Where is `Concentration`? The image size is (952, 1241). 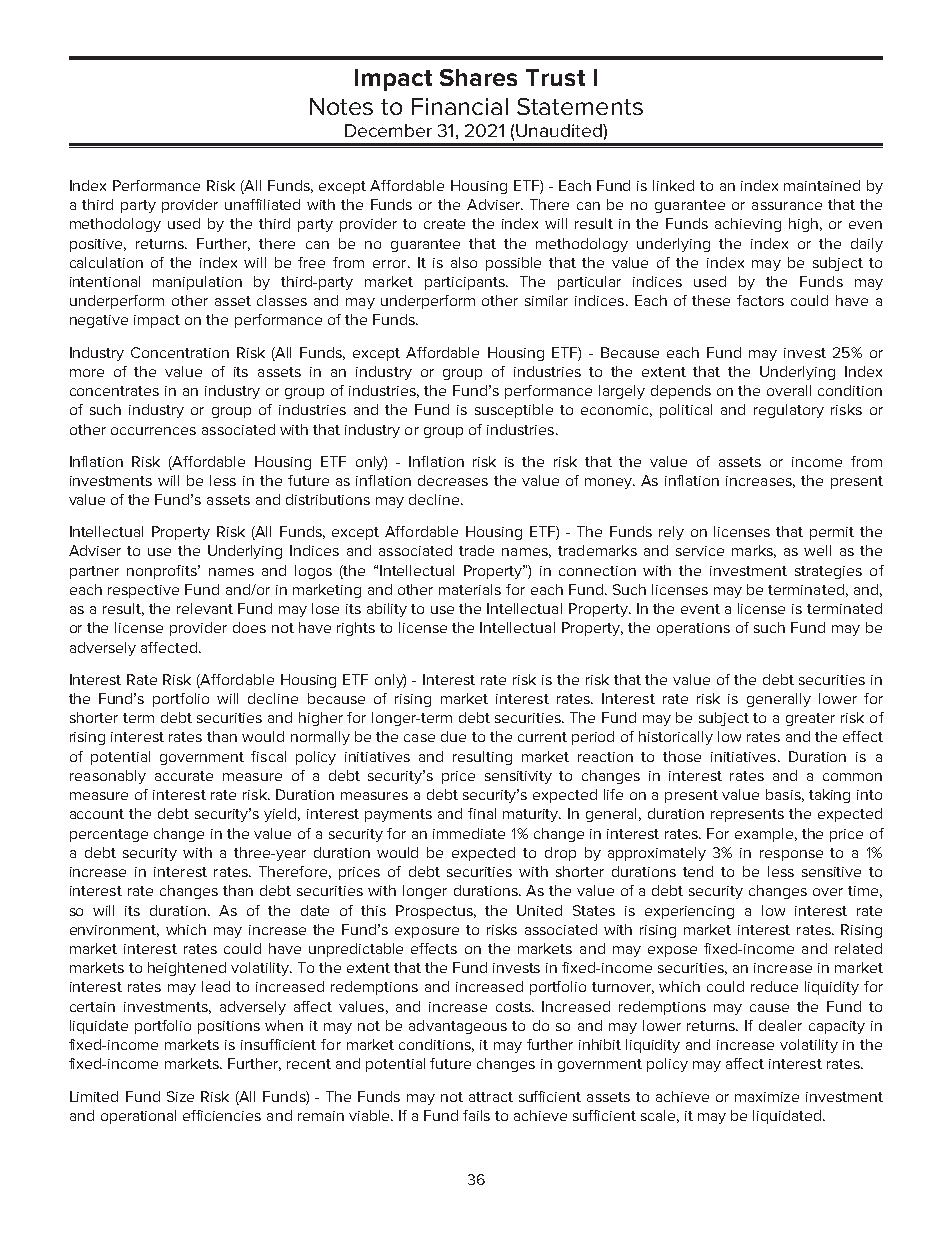 Concentration is located at coordinates (180, 352).
